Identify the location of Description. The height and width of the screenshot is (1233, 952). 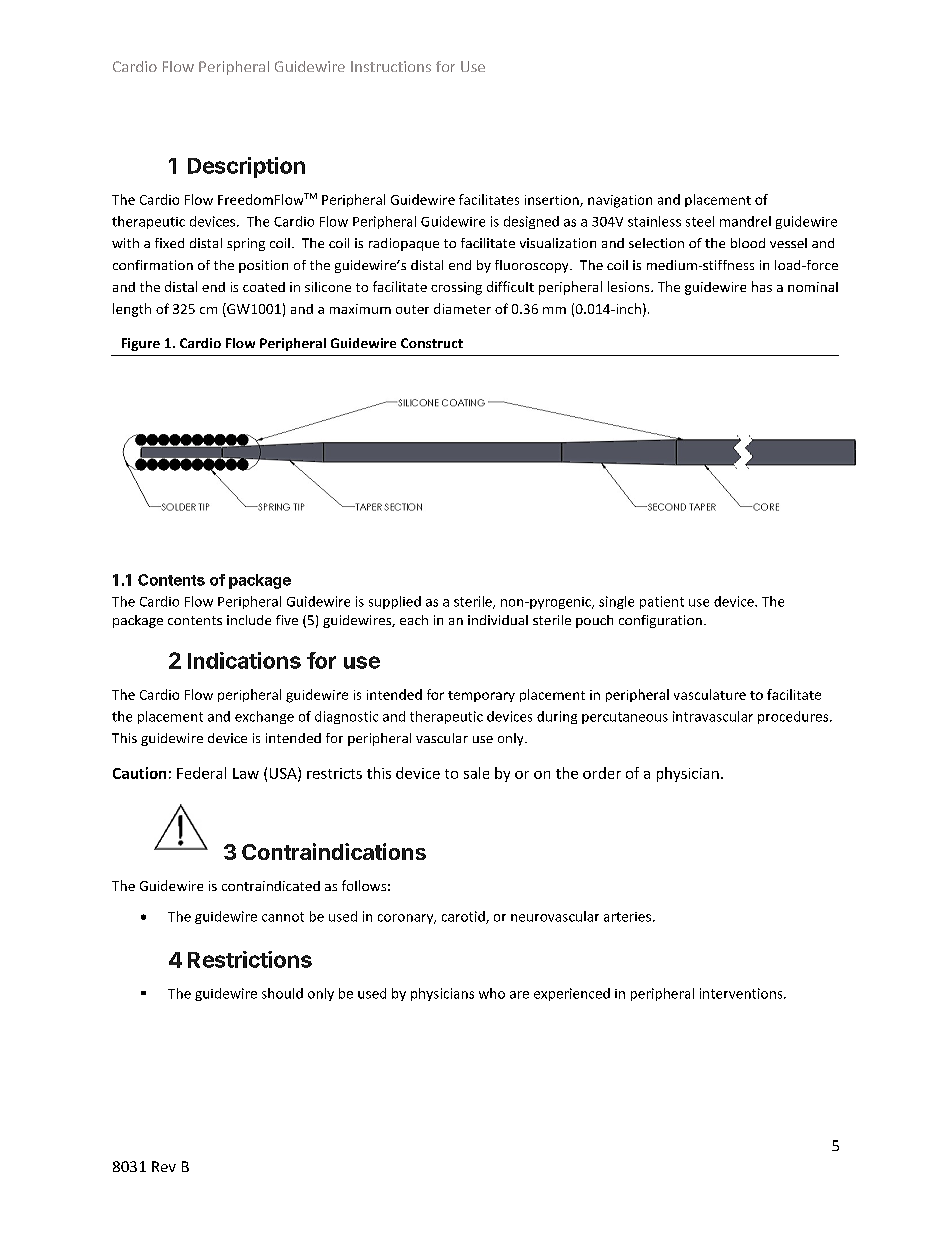
(246, 167).
